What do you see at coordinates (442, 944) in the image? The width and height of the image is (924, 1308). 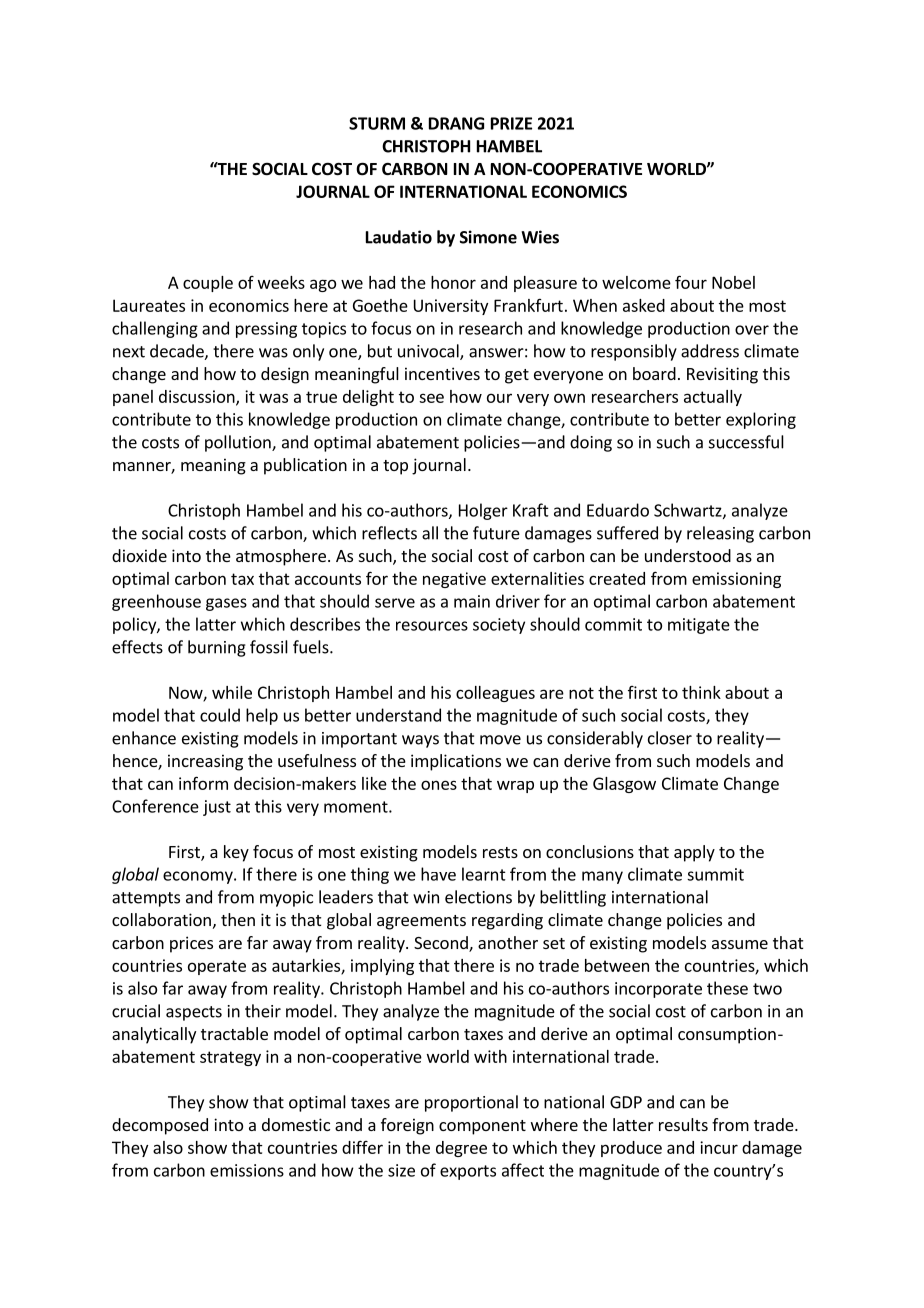 I see `Second` at bounding box center [442, 944].
